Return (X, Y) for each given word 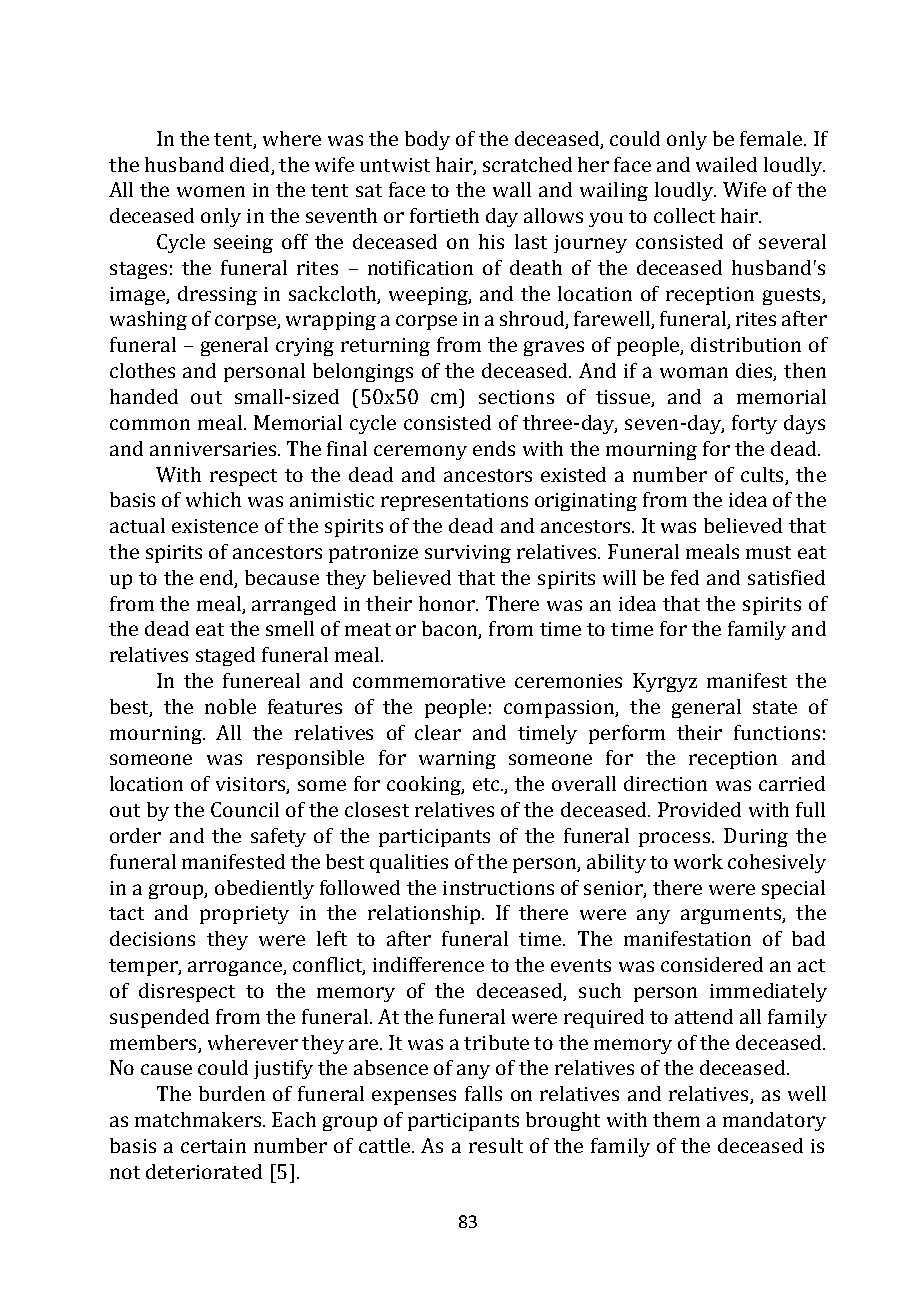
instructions (498, 888)
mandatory (774, 1121)
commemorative (429, 681)
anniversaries (214, 449)
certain (213, 1146)
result (496, 1145)
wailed (726, 164)
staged (225, 656)
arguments (732, 915)
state (775, 707)
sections (516, 397)
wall (512, 189)
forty (754, 424)
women (211, 191)
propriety (244, 915)
